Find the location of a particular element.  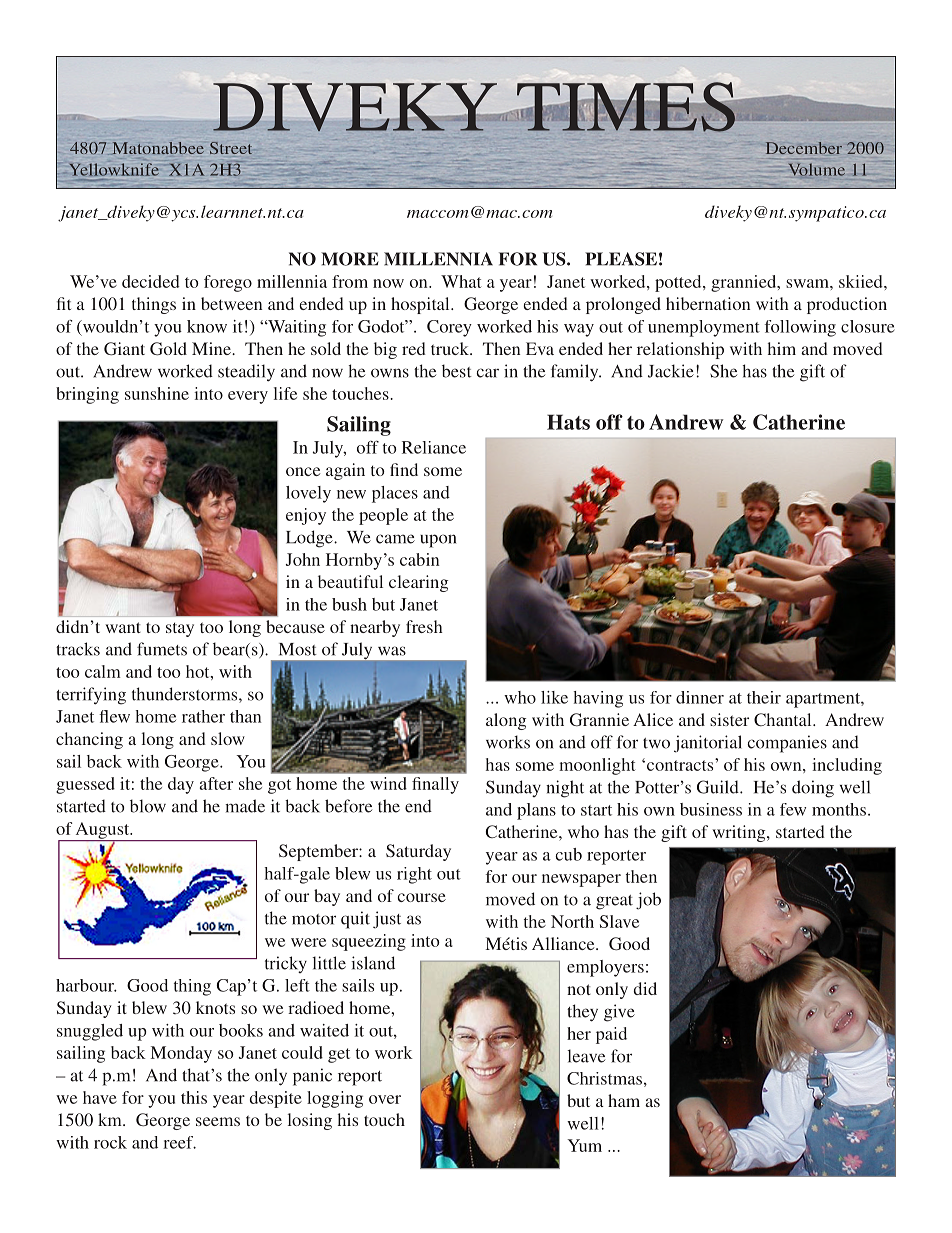

course is located at coordinates (422, 897).
